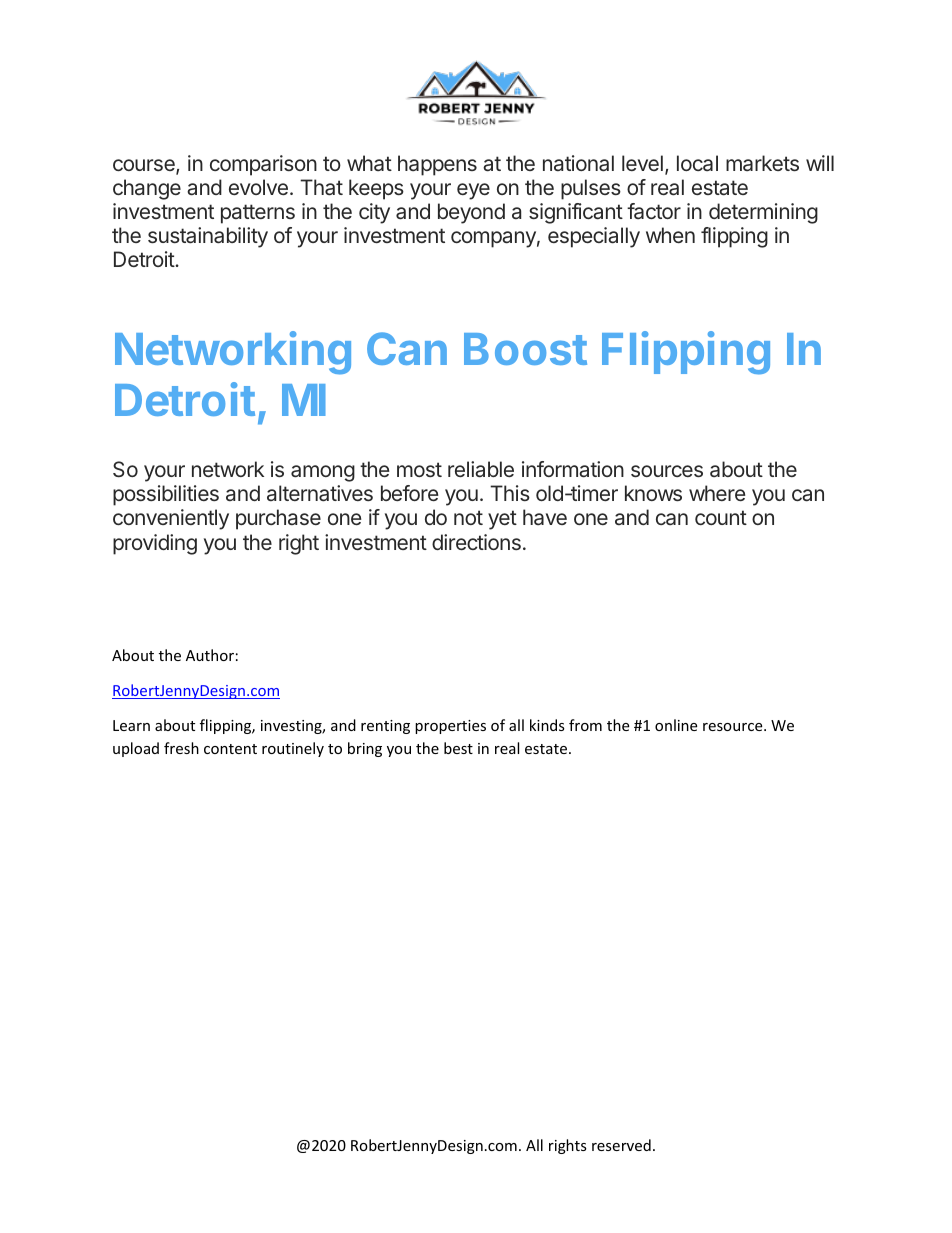 The height and width of the screenshot is (1233, 952). Describe the element at coordinates (258, 187) in the screenshot. I see `evolve` at that location.
